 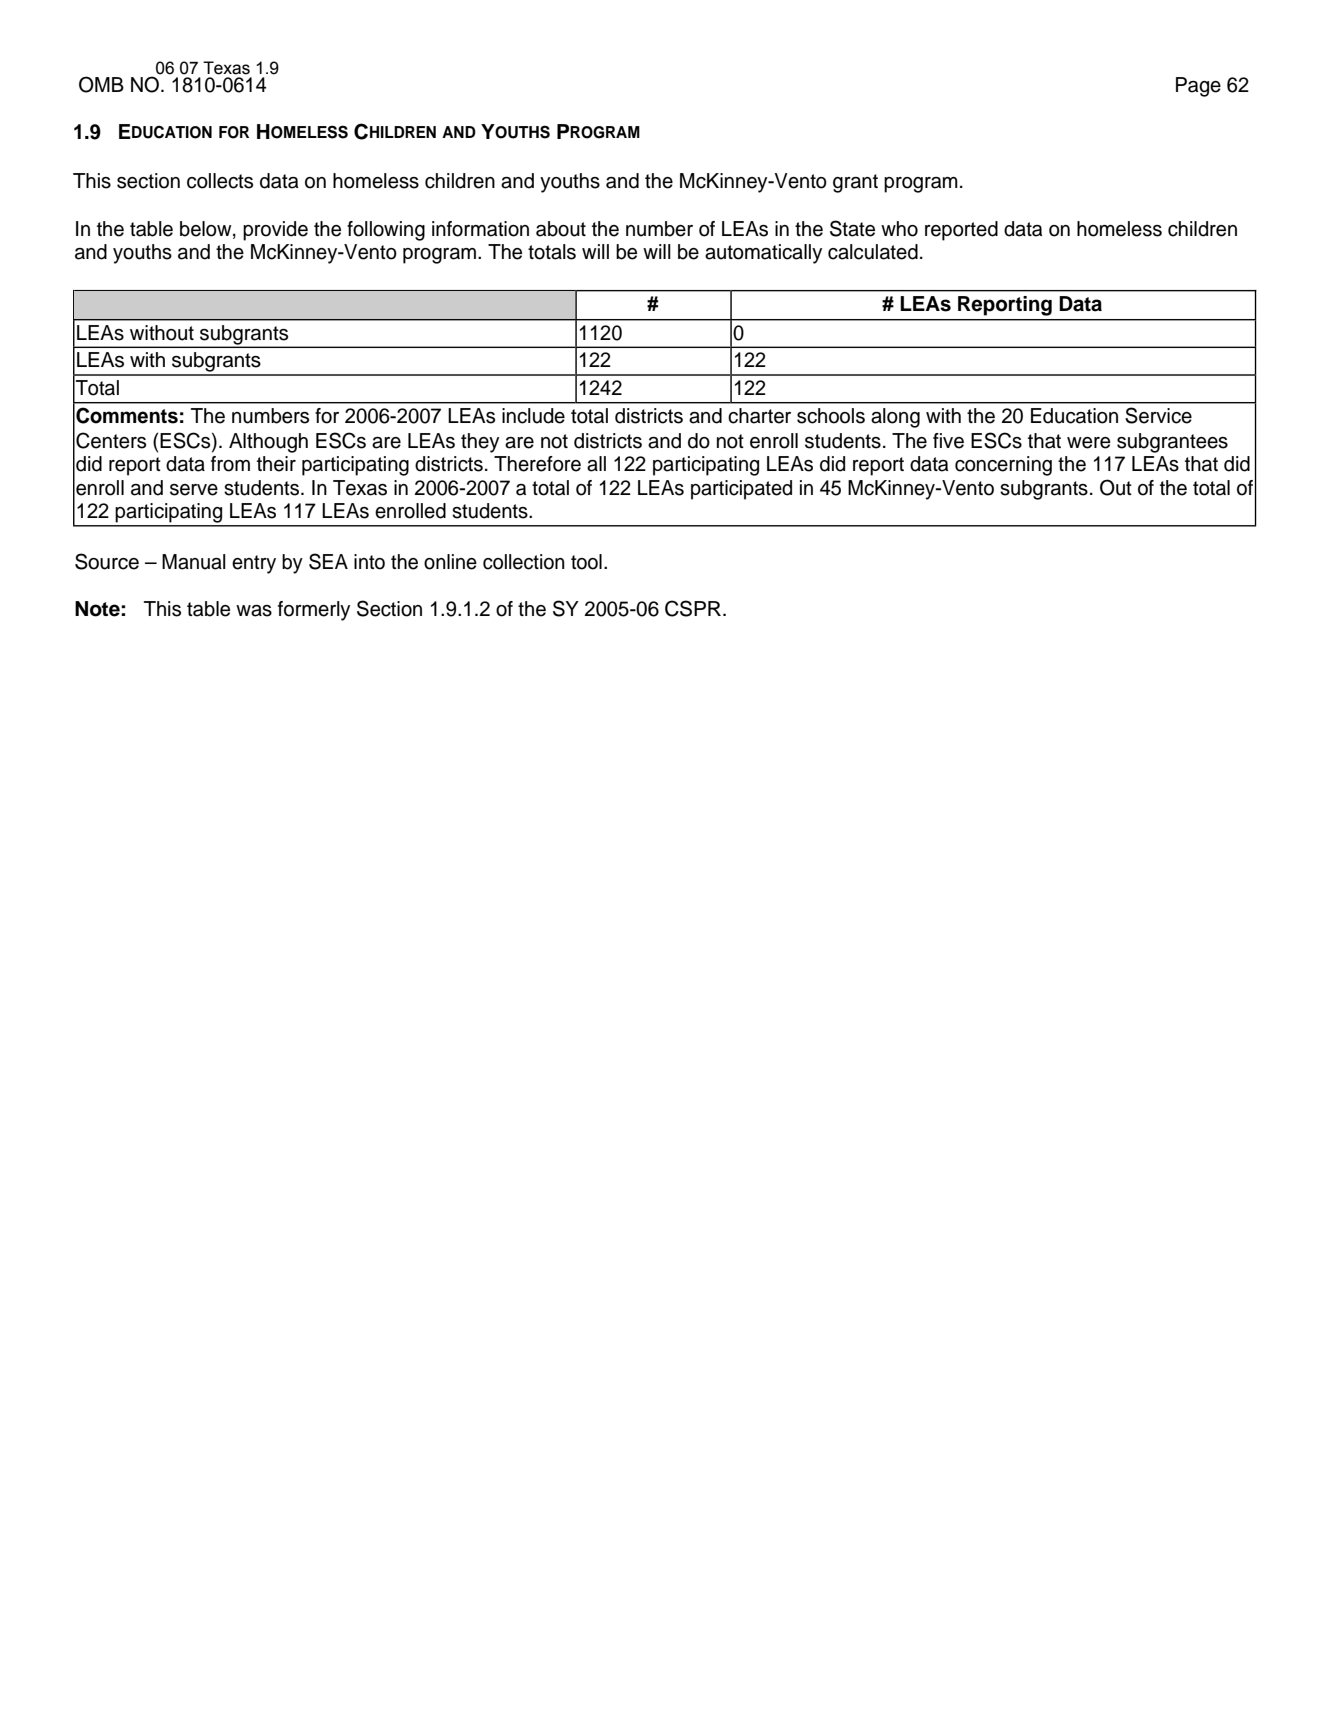 I want to click on serve, so click(x=194, y=490).
